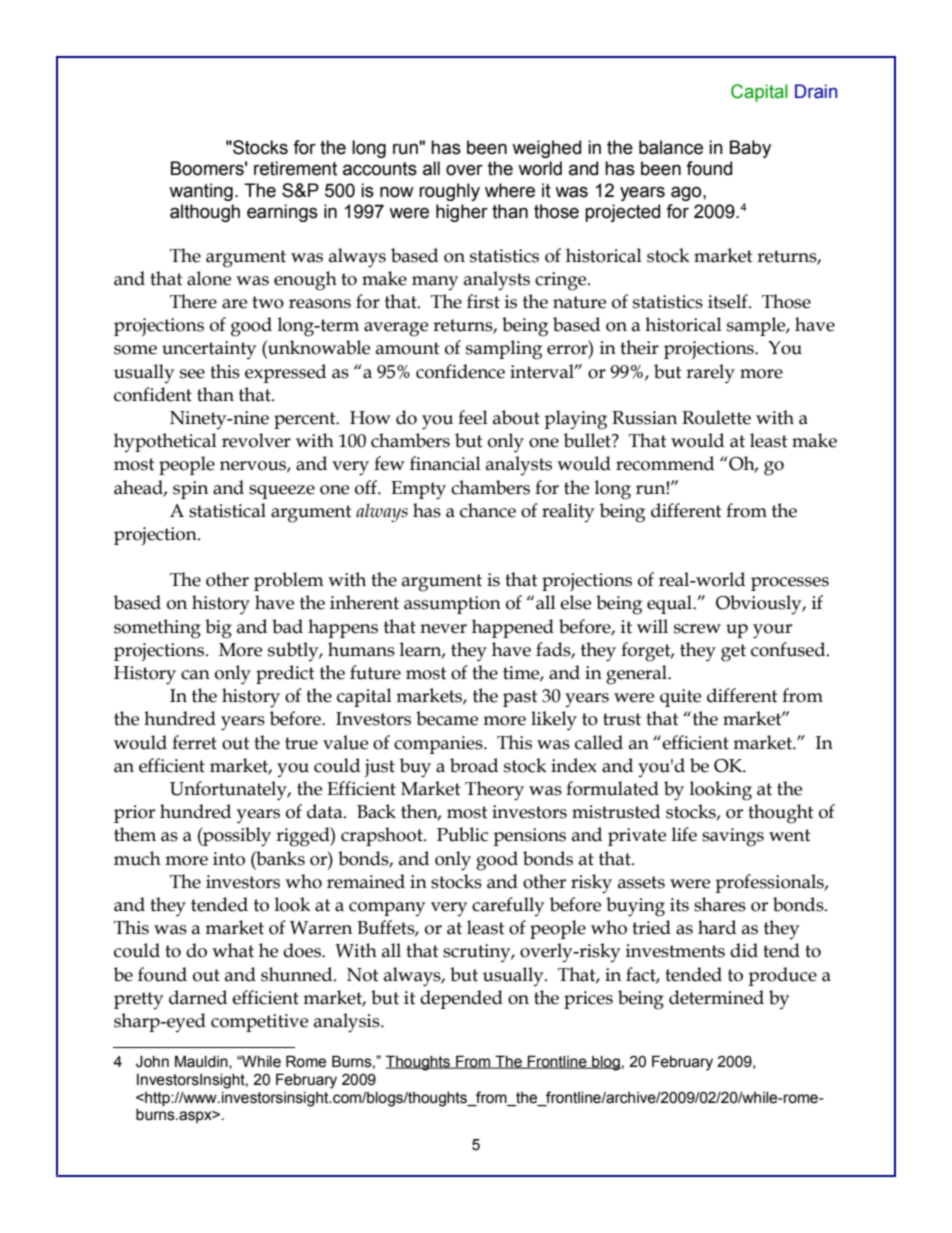 The image size is (952, 1233). I want to click on Roulette, so click(716, 417).
